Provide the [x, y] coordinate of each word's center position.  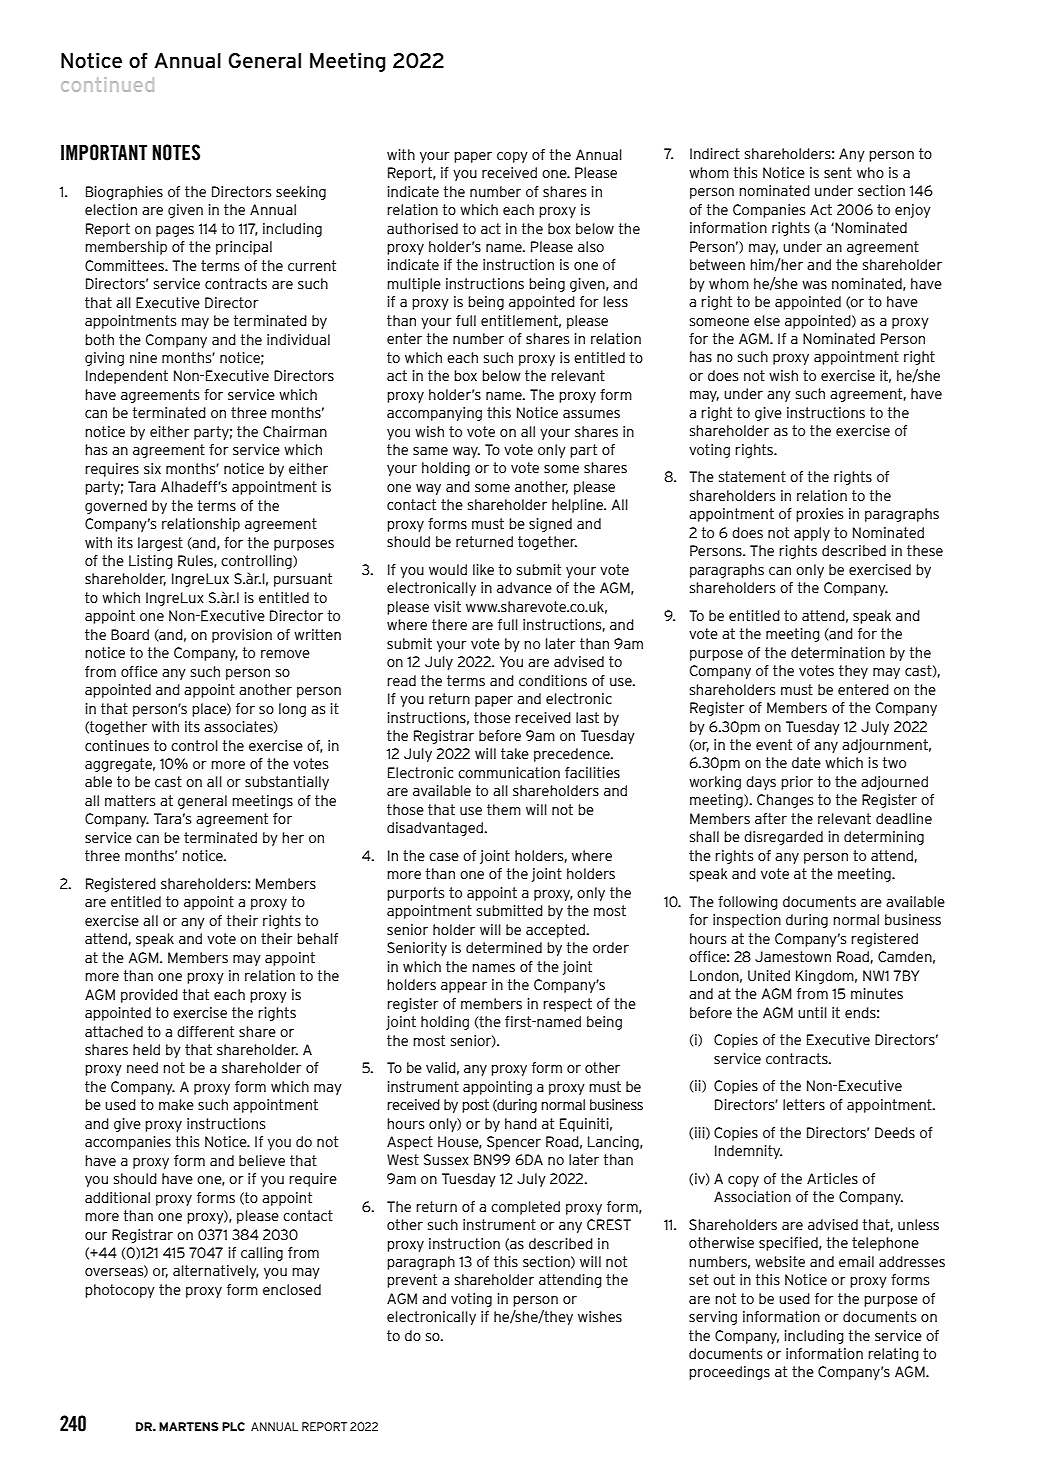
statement [752, 476]
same [430, 451]
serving [713, 1318]
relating [893, 1355]
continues [117, 745]
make [176, 1104]
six [152, 468]
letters [804, 1104]
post [475, 1106]
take [515, 753]
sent [838, 172]
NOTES [176, 152]
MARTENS [188, 1426]
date [806, 762]
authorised [422, 228]
